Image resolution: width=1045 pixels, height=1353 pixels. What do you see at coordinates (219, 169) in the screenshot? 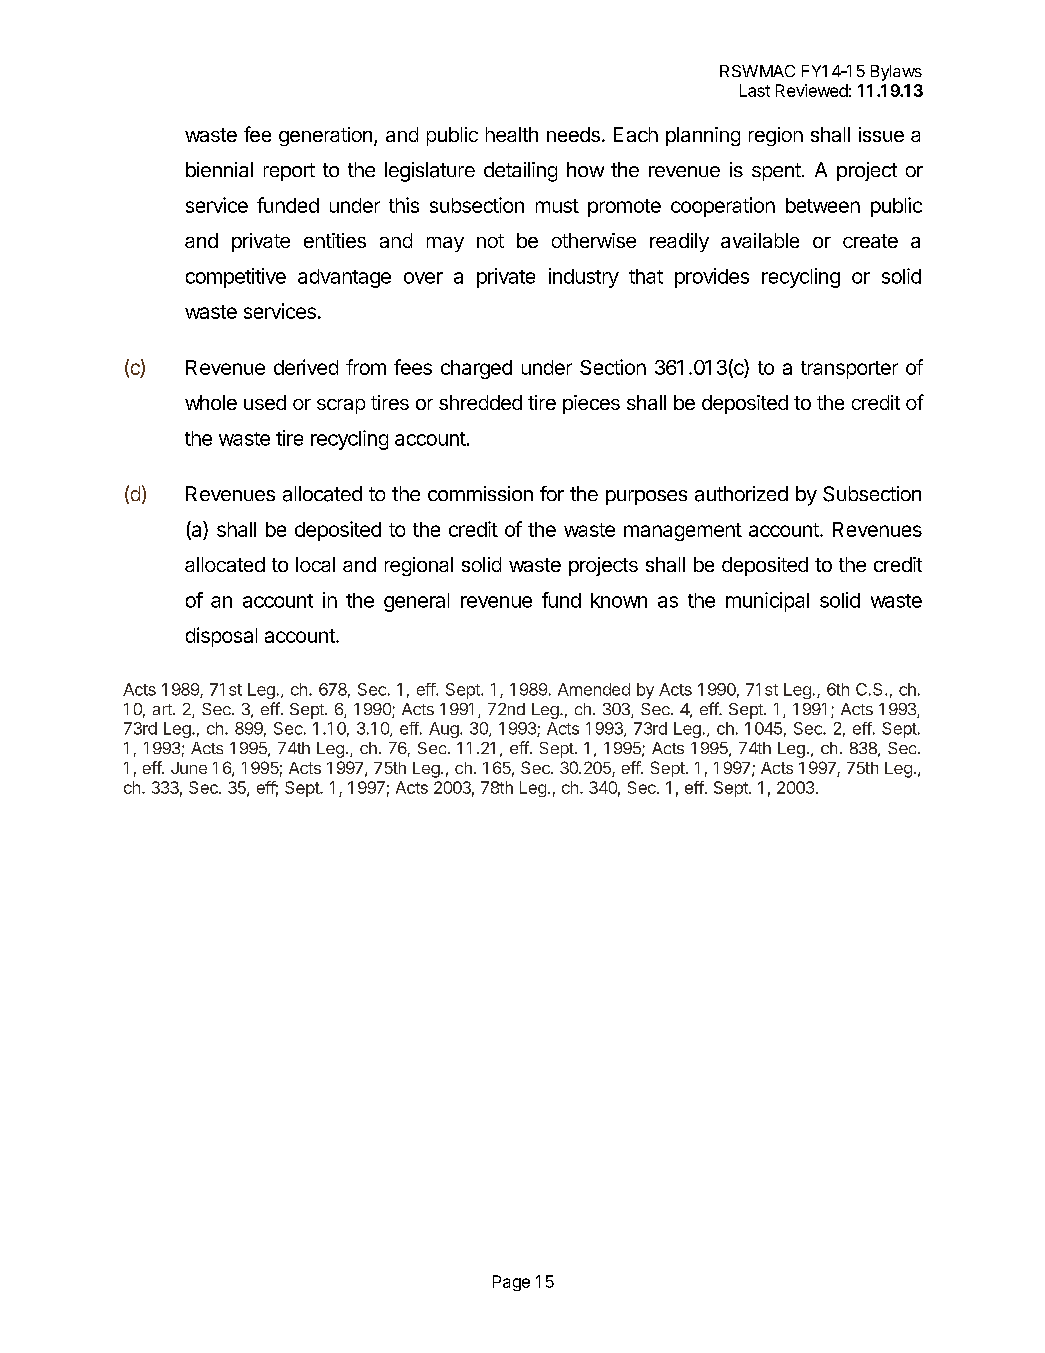
I see `biennial` at bounding box center [219, 169].
